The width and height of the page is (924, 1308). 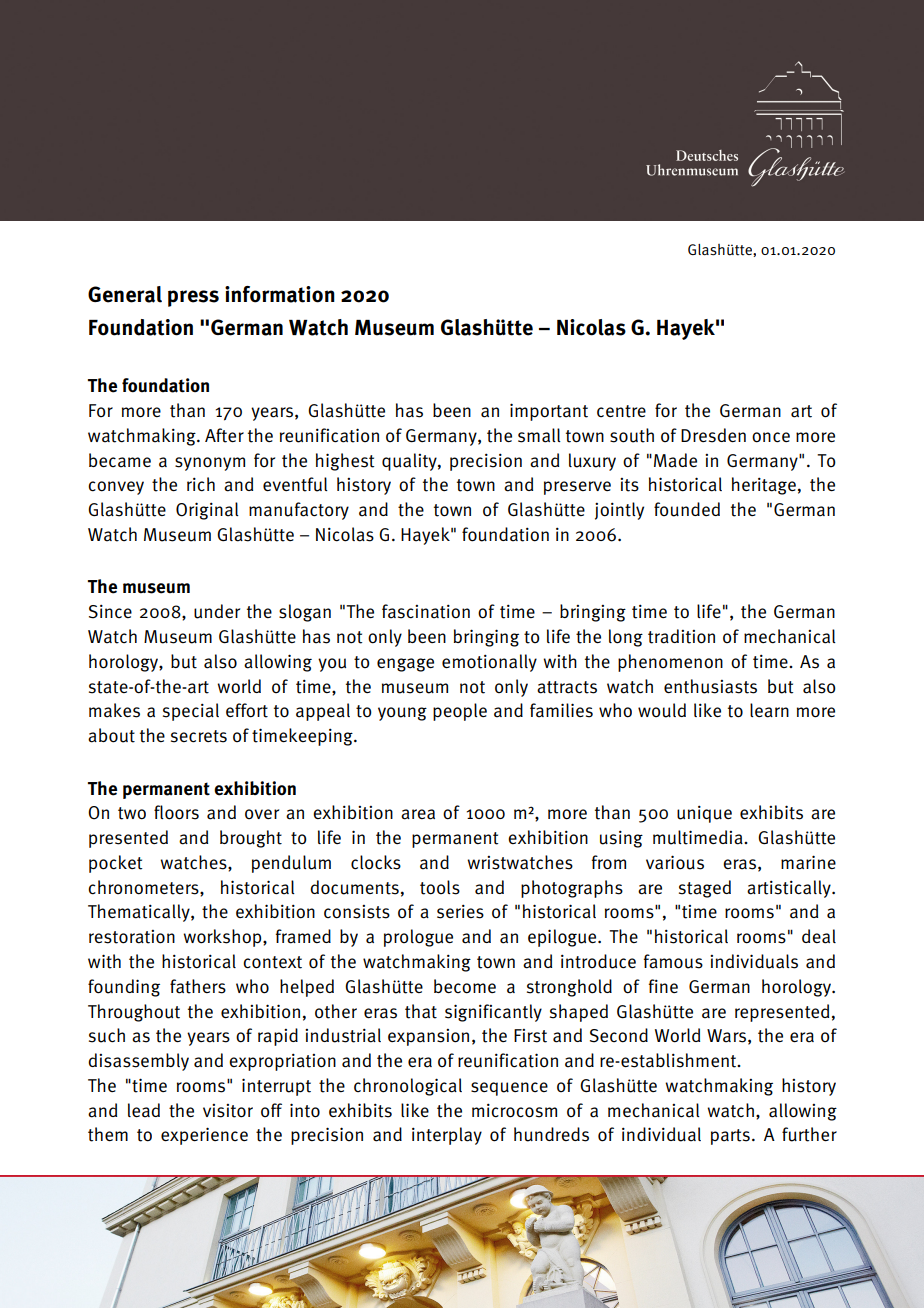 What do you see at coordinates (447, 1136) in the page?
I see `interplay` at bounding box center [447, 1136].
